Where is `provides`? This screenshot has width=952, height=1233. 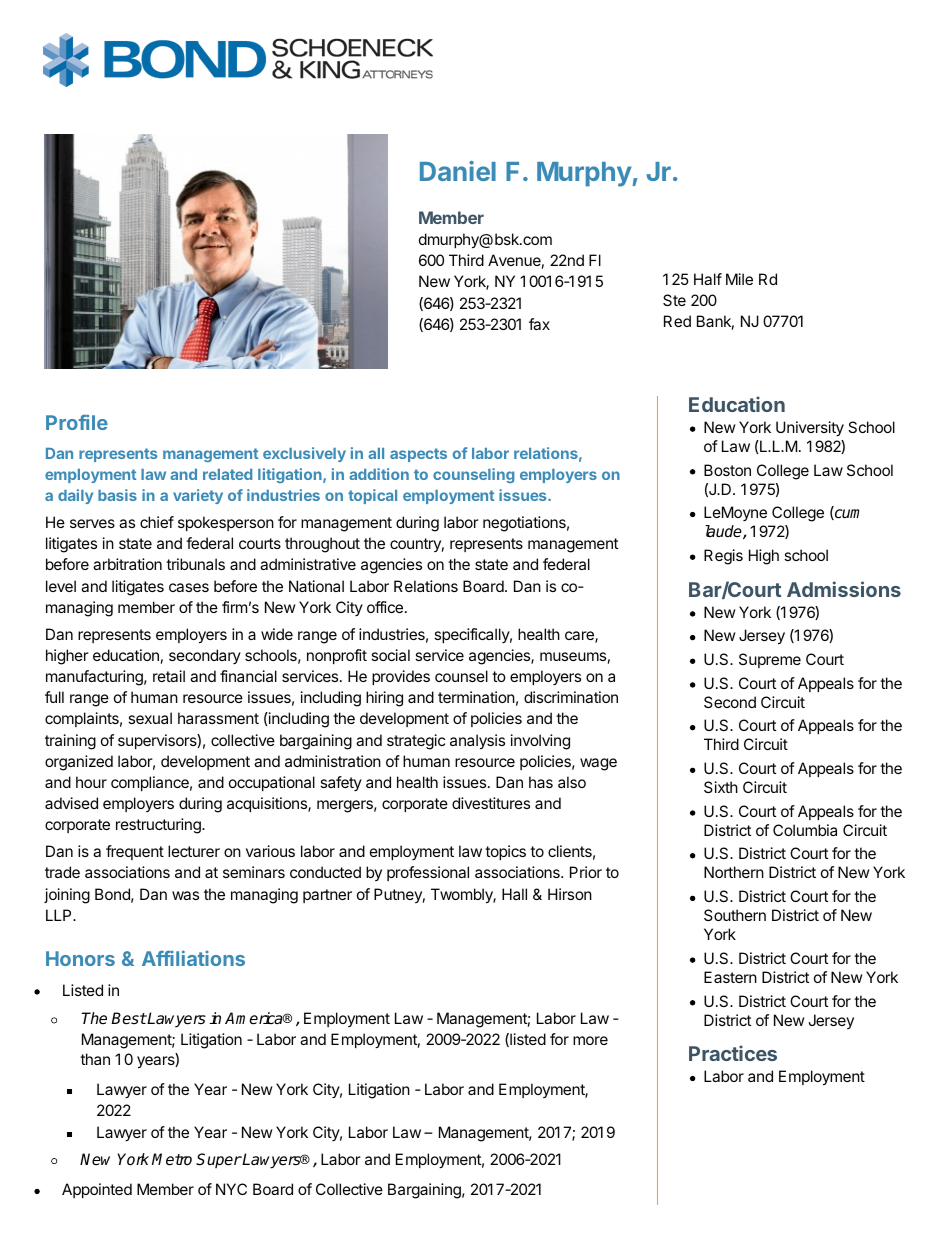 provides is located at coordinates (401, 677).
